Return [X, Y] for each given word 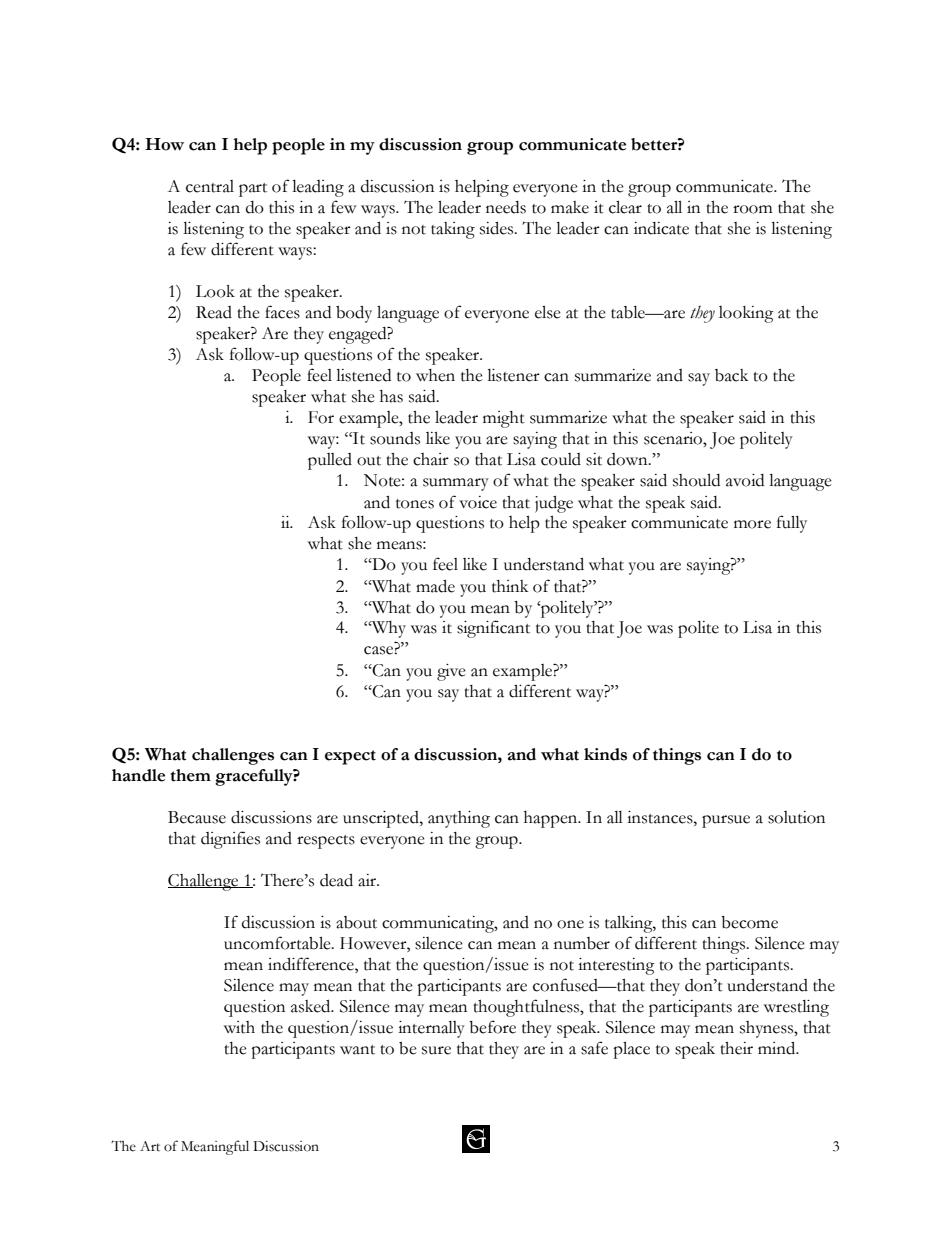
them [190, 775]
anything [459, 819]
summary [456, 484]
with [239, 1027]
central [210, 186]
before [492, 1027]
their [736, 1048]
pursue [726, 821]
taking [453, 230]
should [696, 480]
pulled [330, 461]
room [753, 209]
